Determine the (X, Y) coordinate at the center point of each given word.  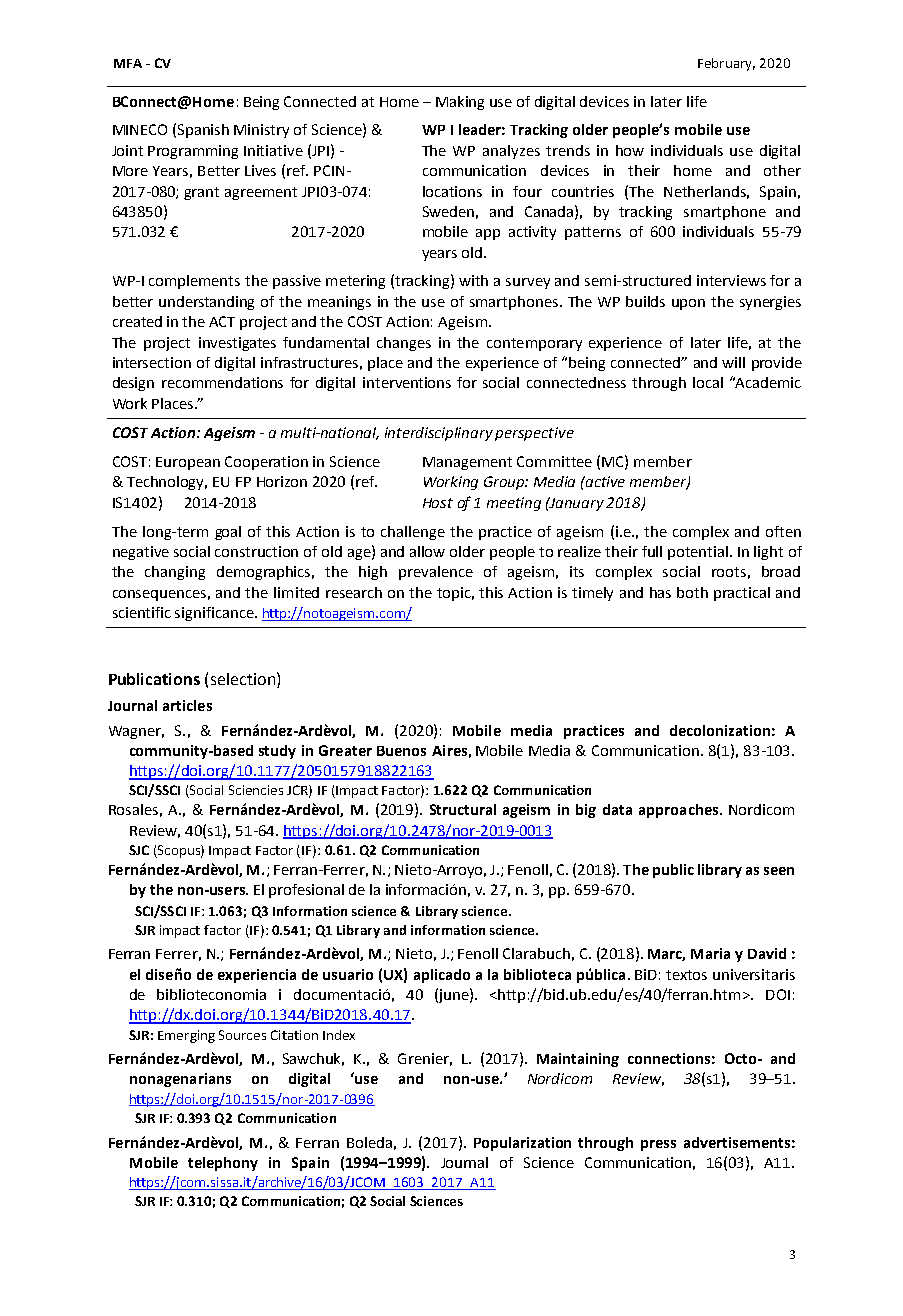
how (630, 150)
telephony (223, 1164)
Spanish (203, 131)
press (658, 1145)
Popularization (522, 1144)
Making (460, 103)
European (188, 463)
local (708, 382)
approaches (680, 811)
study (277, 752)
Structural (463, 809)
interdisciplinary (439, 434)
